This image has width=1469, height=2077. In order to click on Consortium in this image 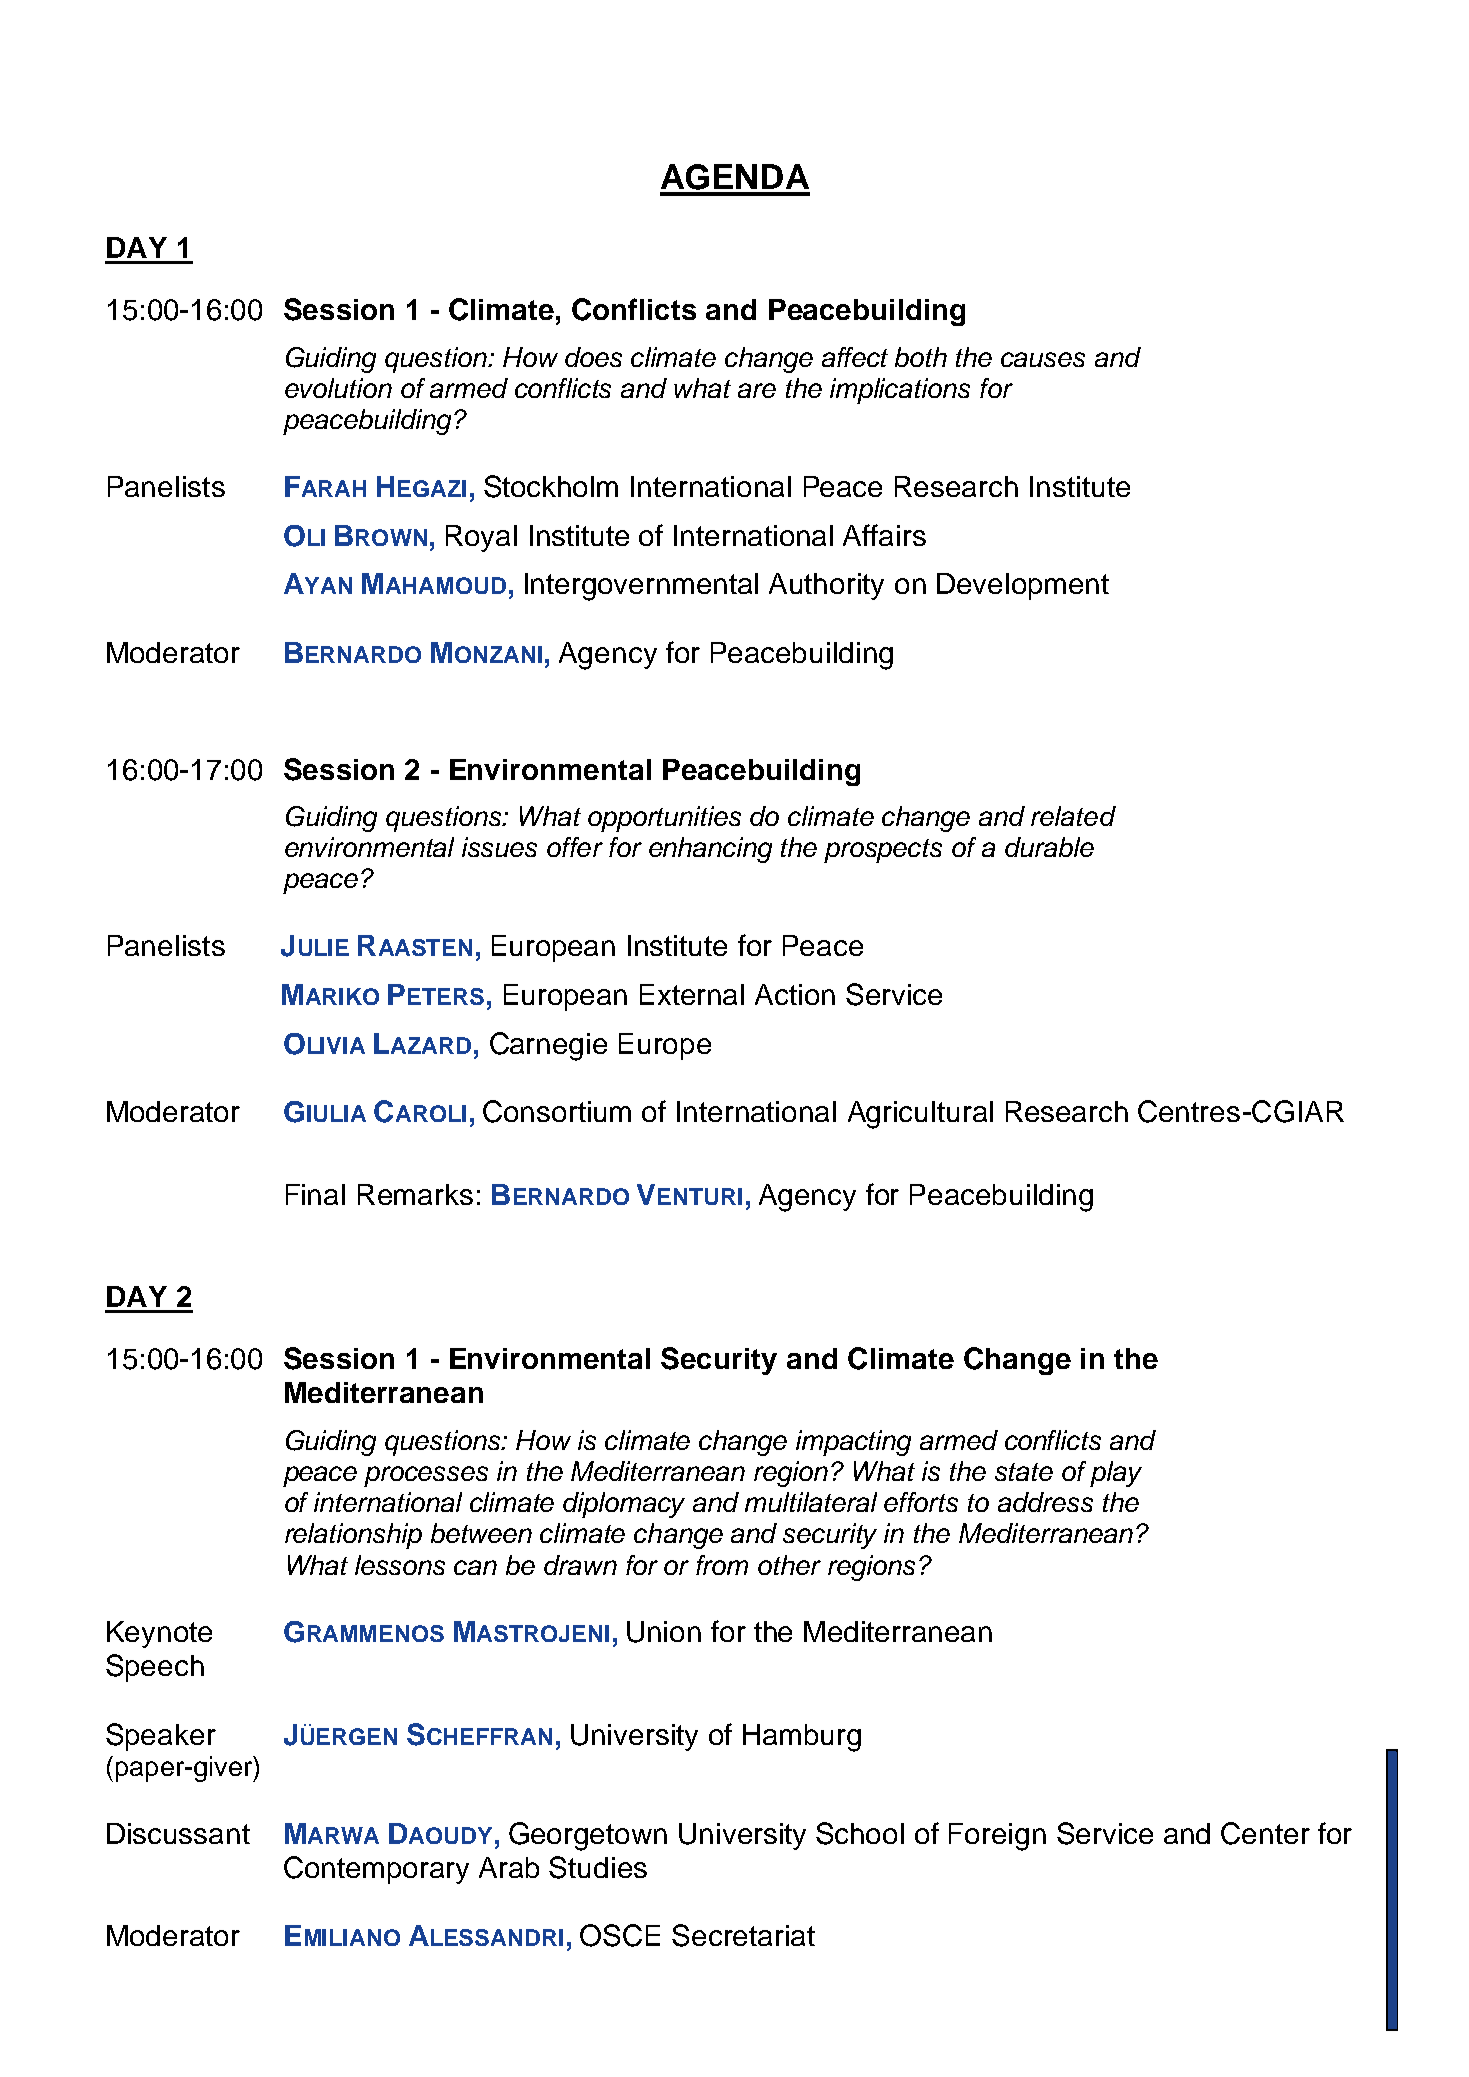, I will do `click(557, 1111)`.
